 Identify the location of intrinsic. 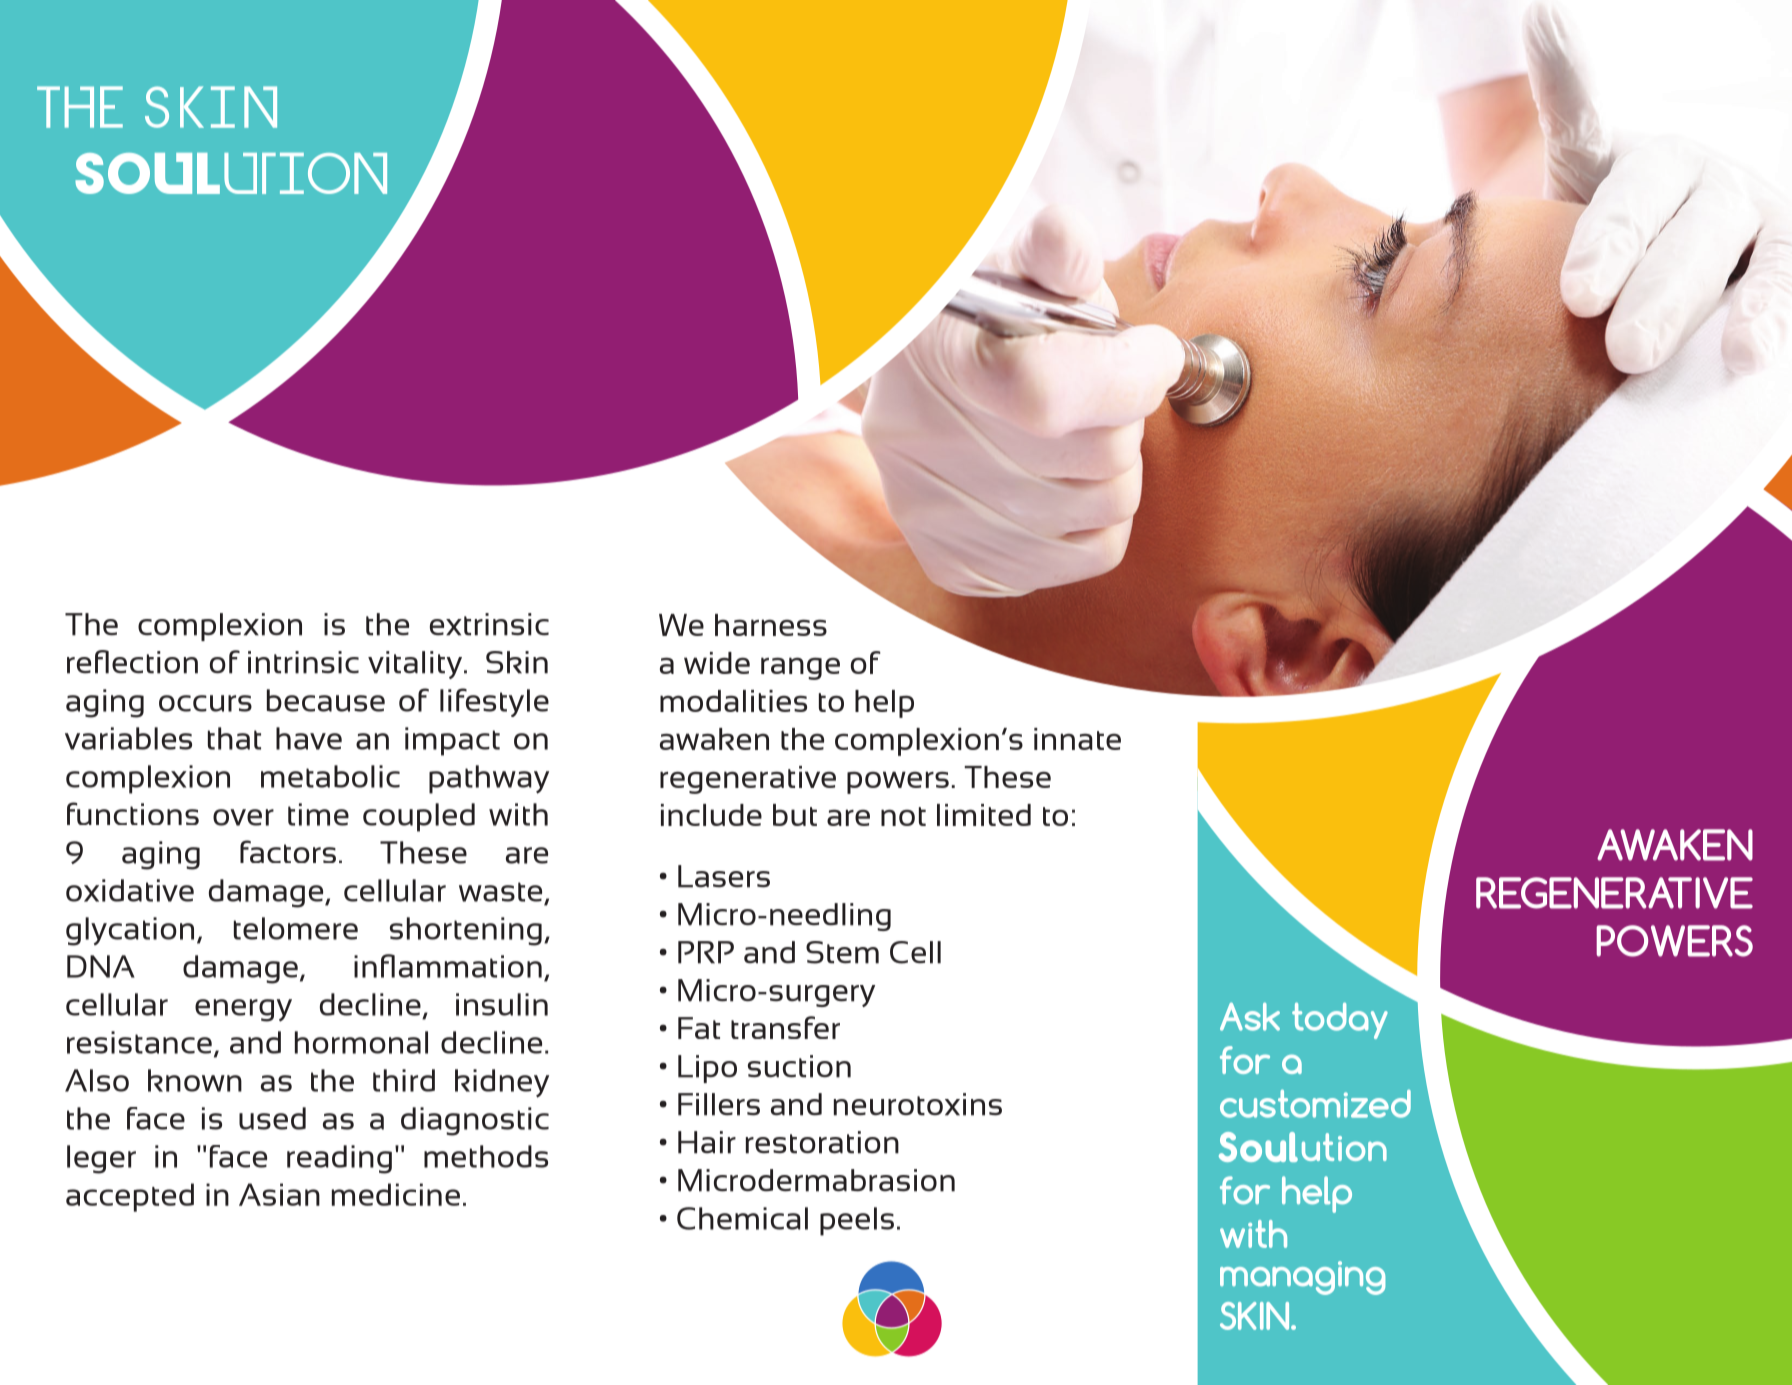
(303, 662).
